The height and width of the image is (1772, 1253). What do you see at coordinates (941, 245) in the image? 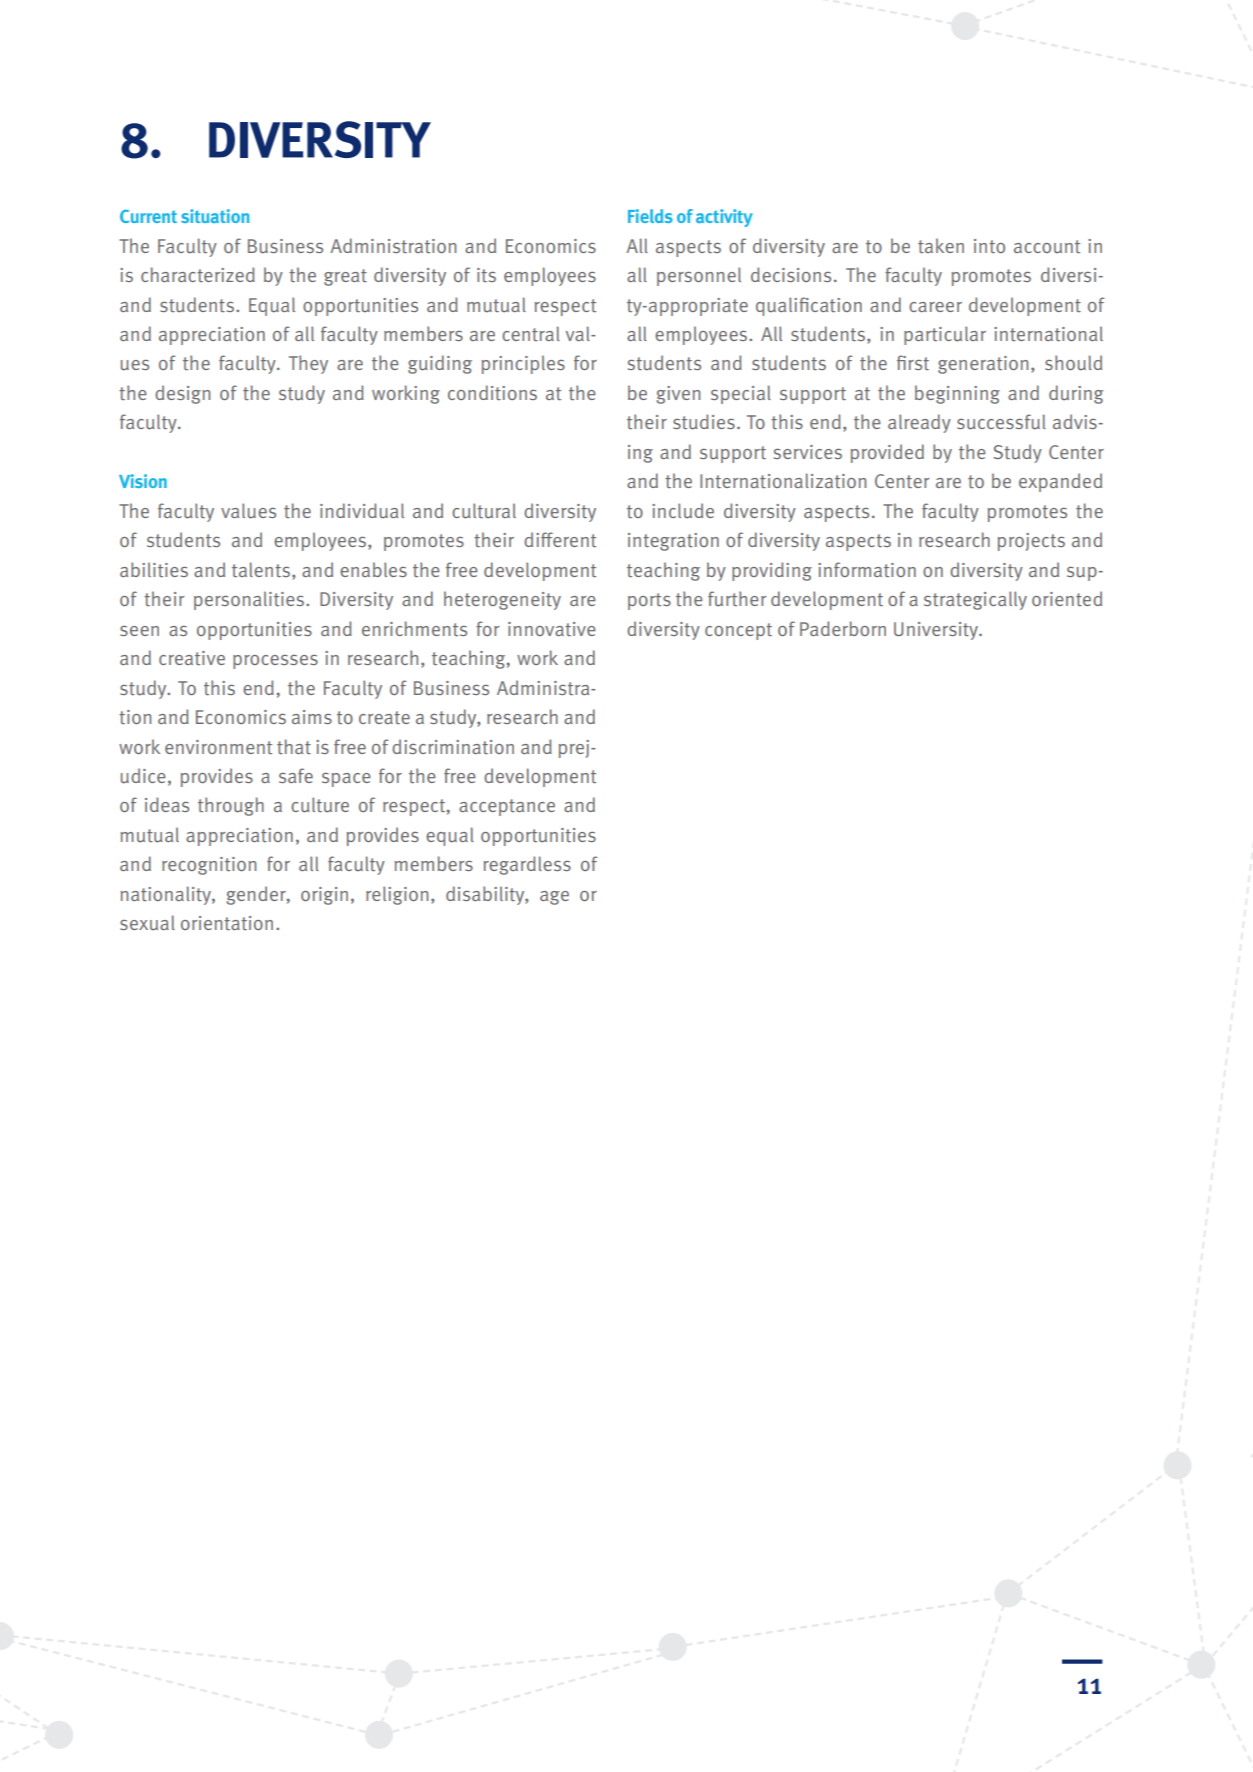
I see `taken` at bounding box center [941, 245].
